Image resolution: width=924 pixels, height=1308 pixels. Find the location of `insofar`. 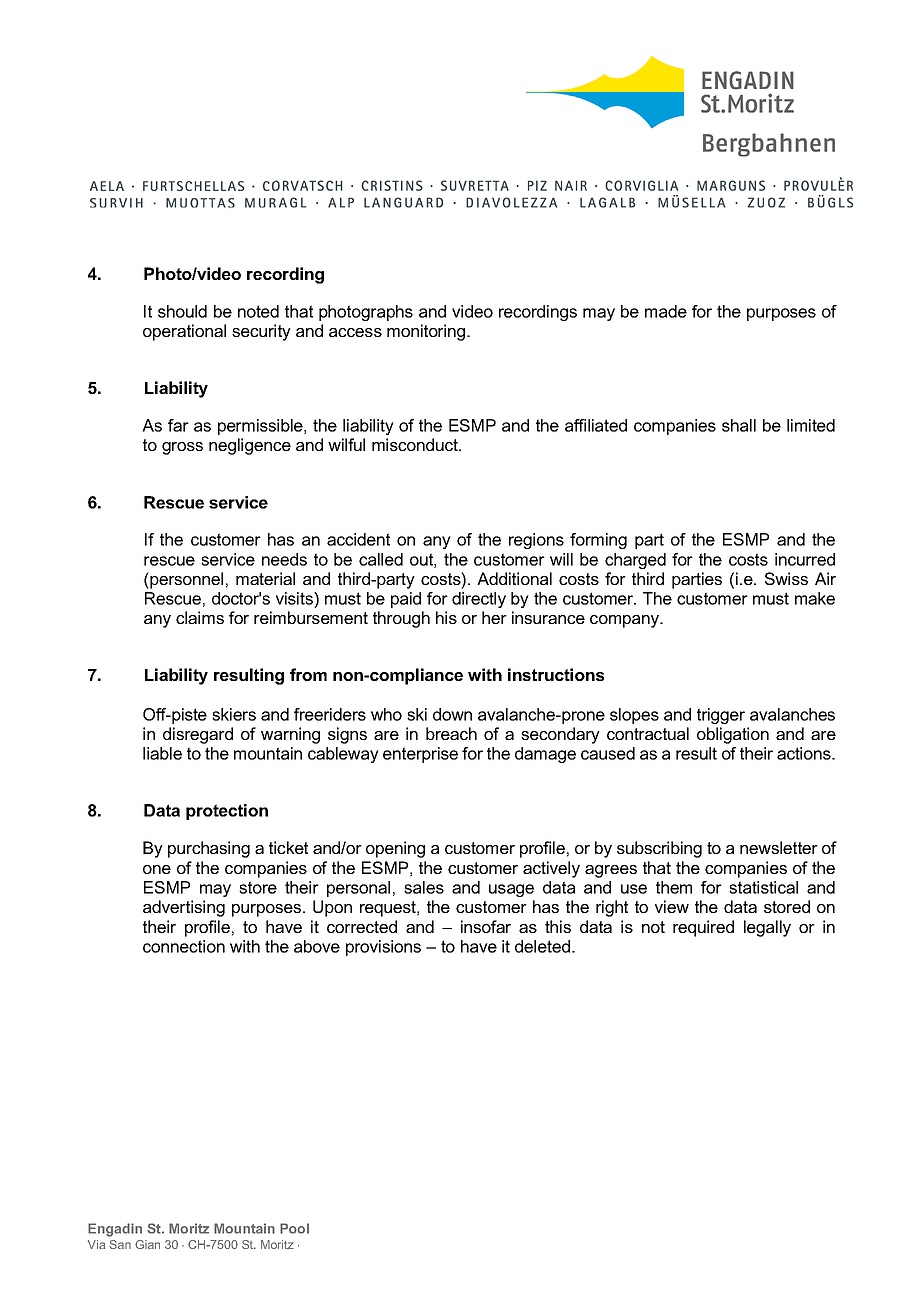

insofar is located at coordinates (486, 926).
